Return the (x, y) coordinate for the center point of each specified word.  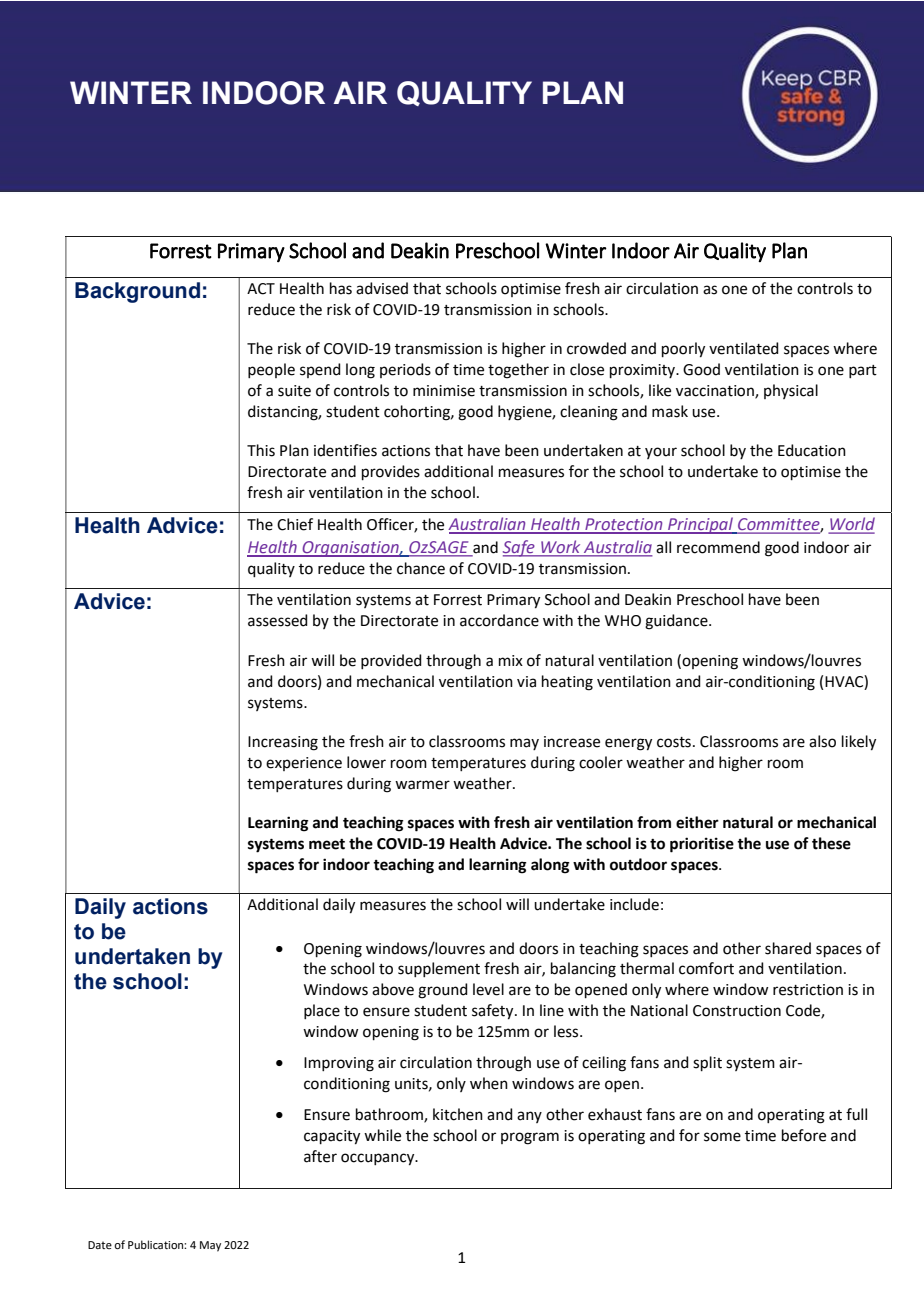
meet (327, 844)
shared (788, 948)
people (271, 370)
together (518, 371)
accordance (499, 620)
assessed (278, 620)
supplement (439, 969)
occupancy (379, 1159)
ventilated (744, 348)
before (804, 1135)
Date (100, 1245)
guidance (677, 622)
